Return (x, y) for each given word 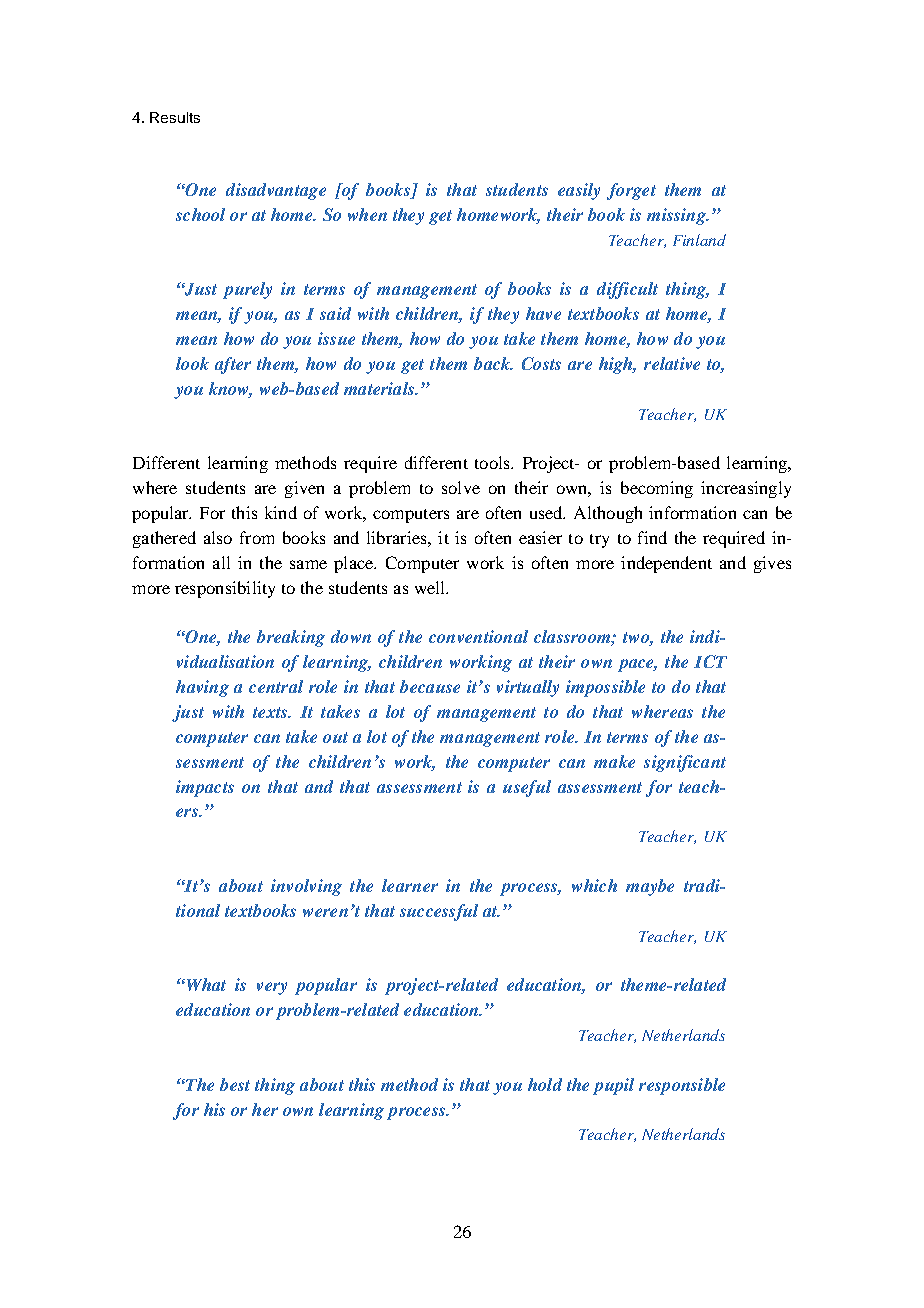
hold (545, 1084)
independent (666, 564)
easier (540, 537)
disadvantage (276, 191)
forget (631, 191)
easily (579, 191)
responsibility (225, 589)
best (235, 1084)
